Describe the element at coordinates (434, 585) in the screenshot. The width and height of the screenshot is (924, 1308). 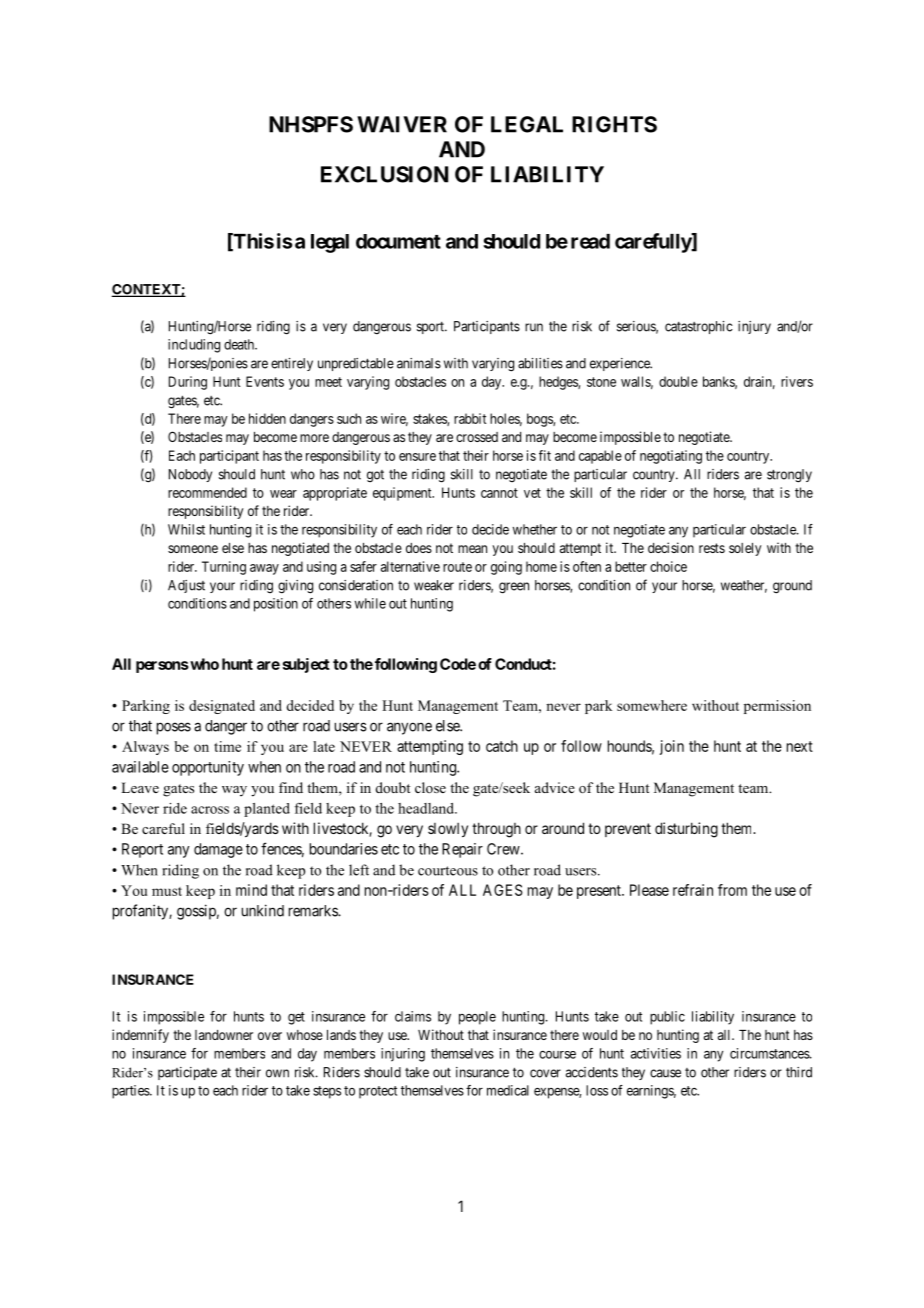
I see `weaker` at that location.
